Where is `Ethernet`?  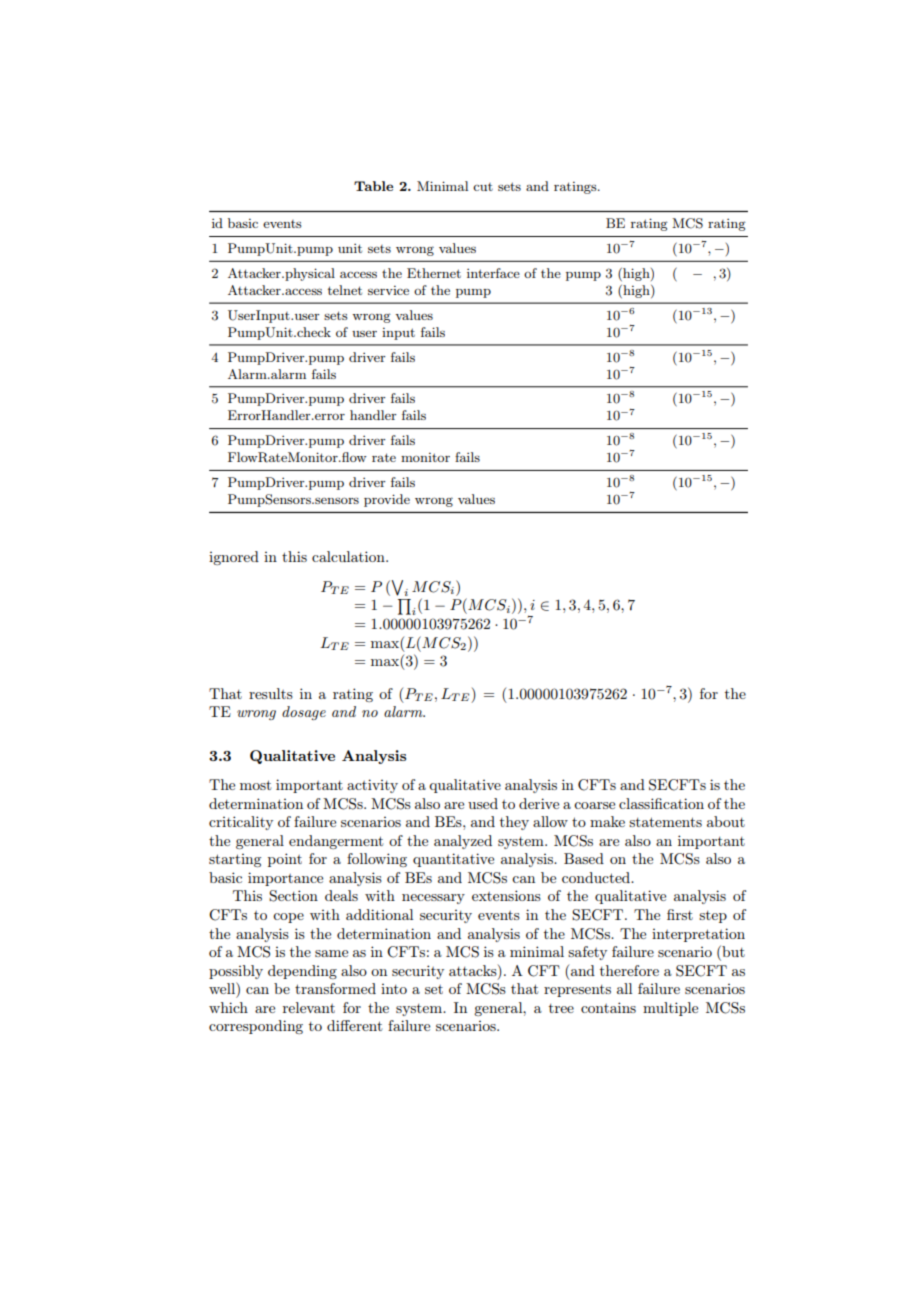 Ethernet is located at coordinates (434, 273).
